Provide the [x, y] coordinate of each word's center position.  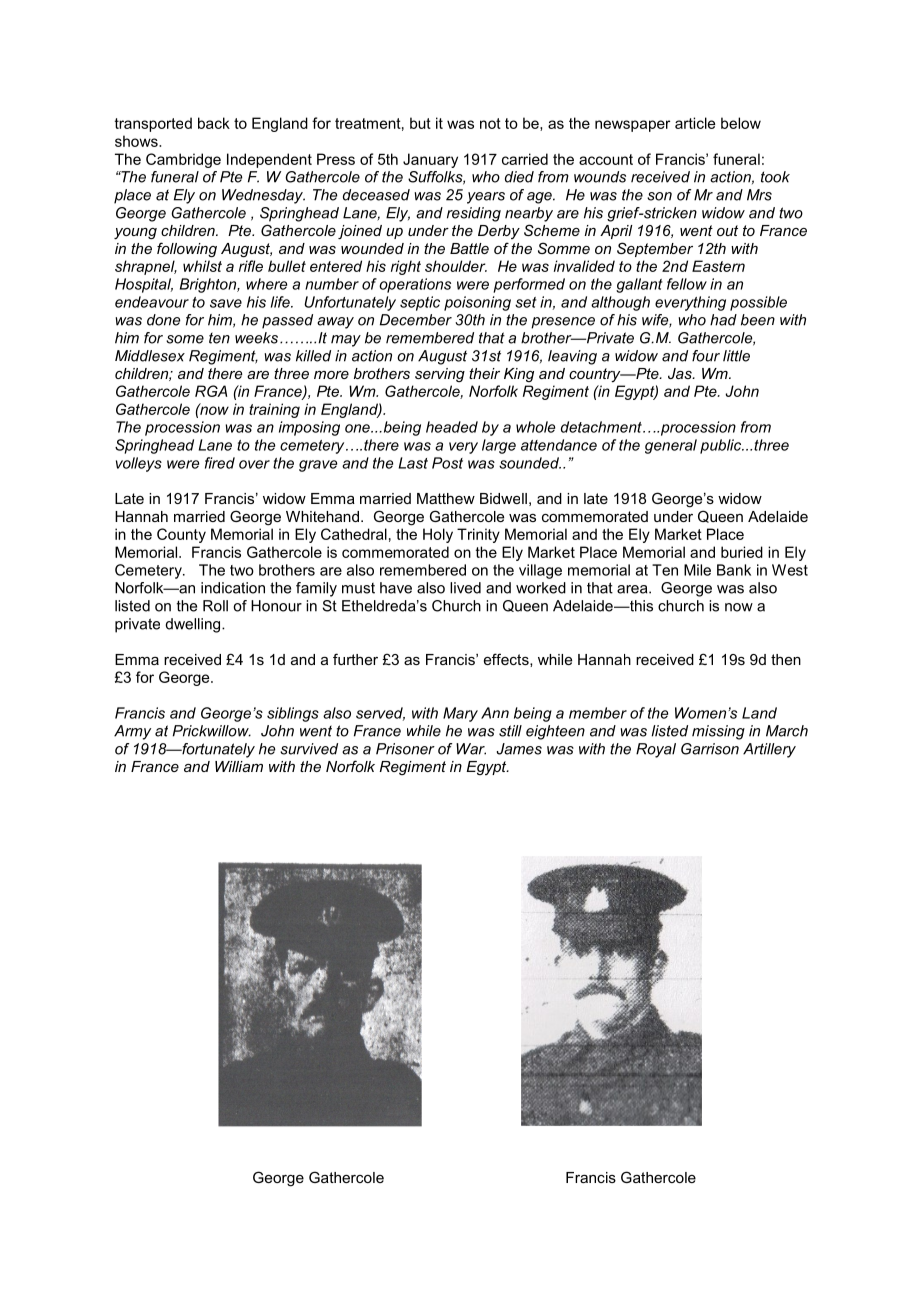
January [430, 160]
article [695, 123]
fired [220, 463]
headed [452, 427]
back [214, 123]
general [671, 446]
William [239, 766]
